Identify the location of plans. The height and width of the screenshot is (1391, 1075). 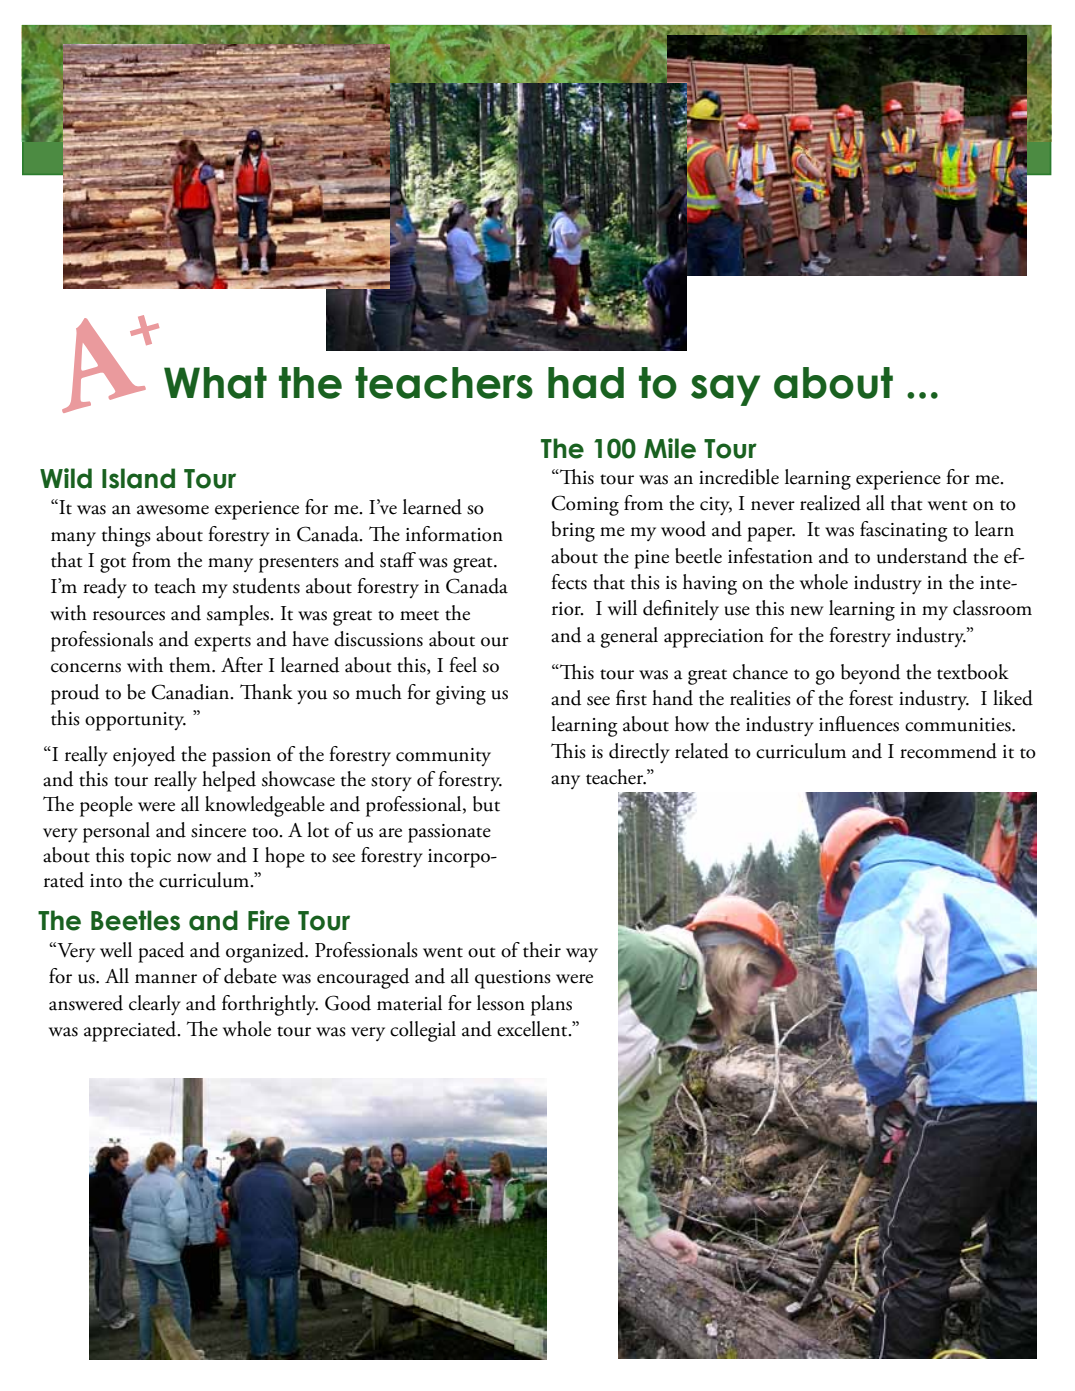
(551, 1005).
